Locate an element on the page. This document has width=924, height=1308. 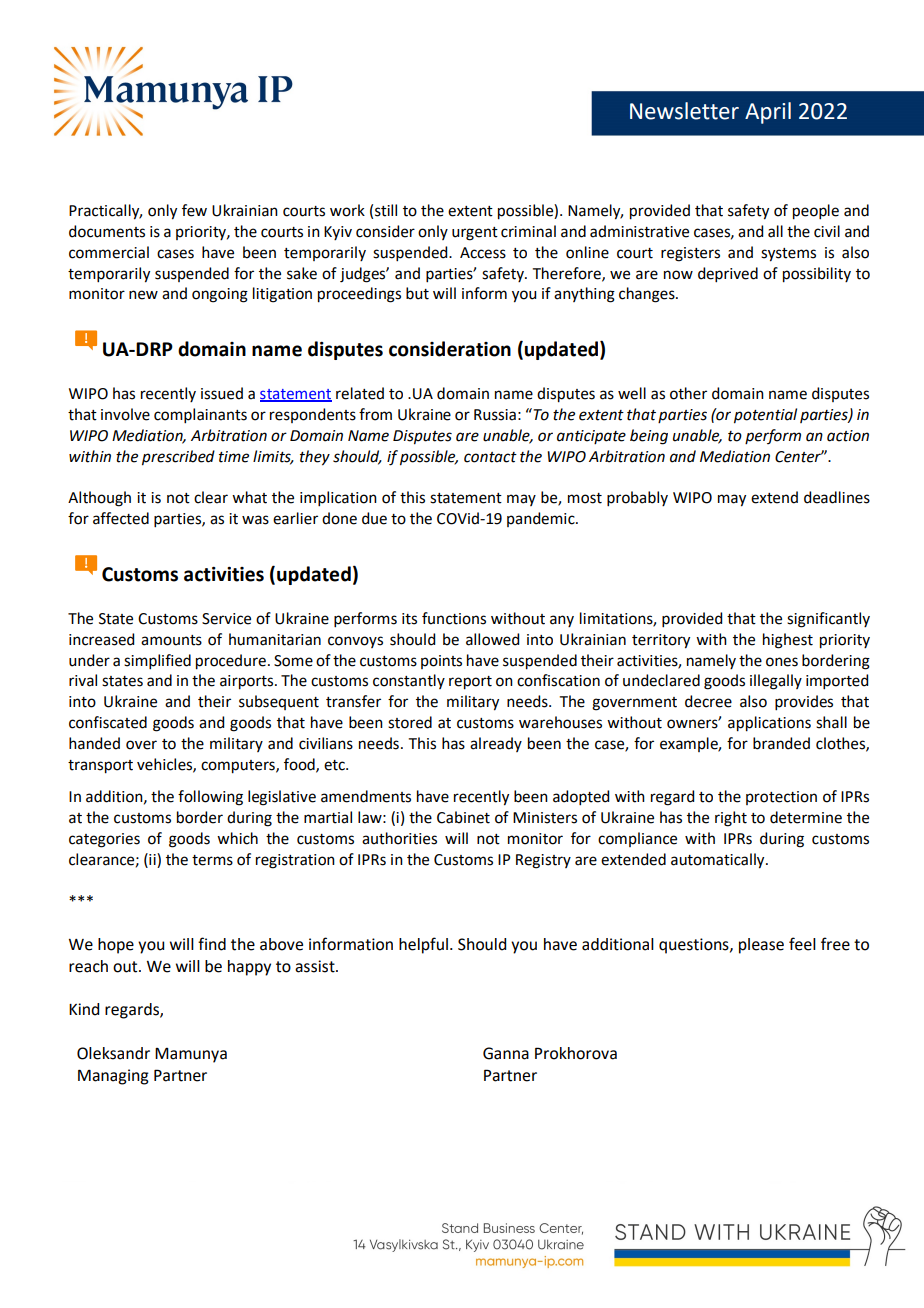
highest is located at coordinates (788, 641).
